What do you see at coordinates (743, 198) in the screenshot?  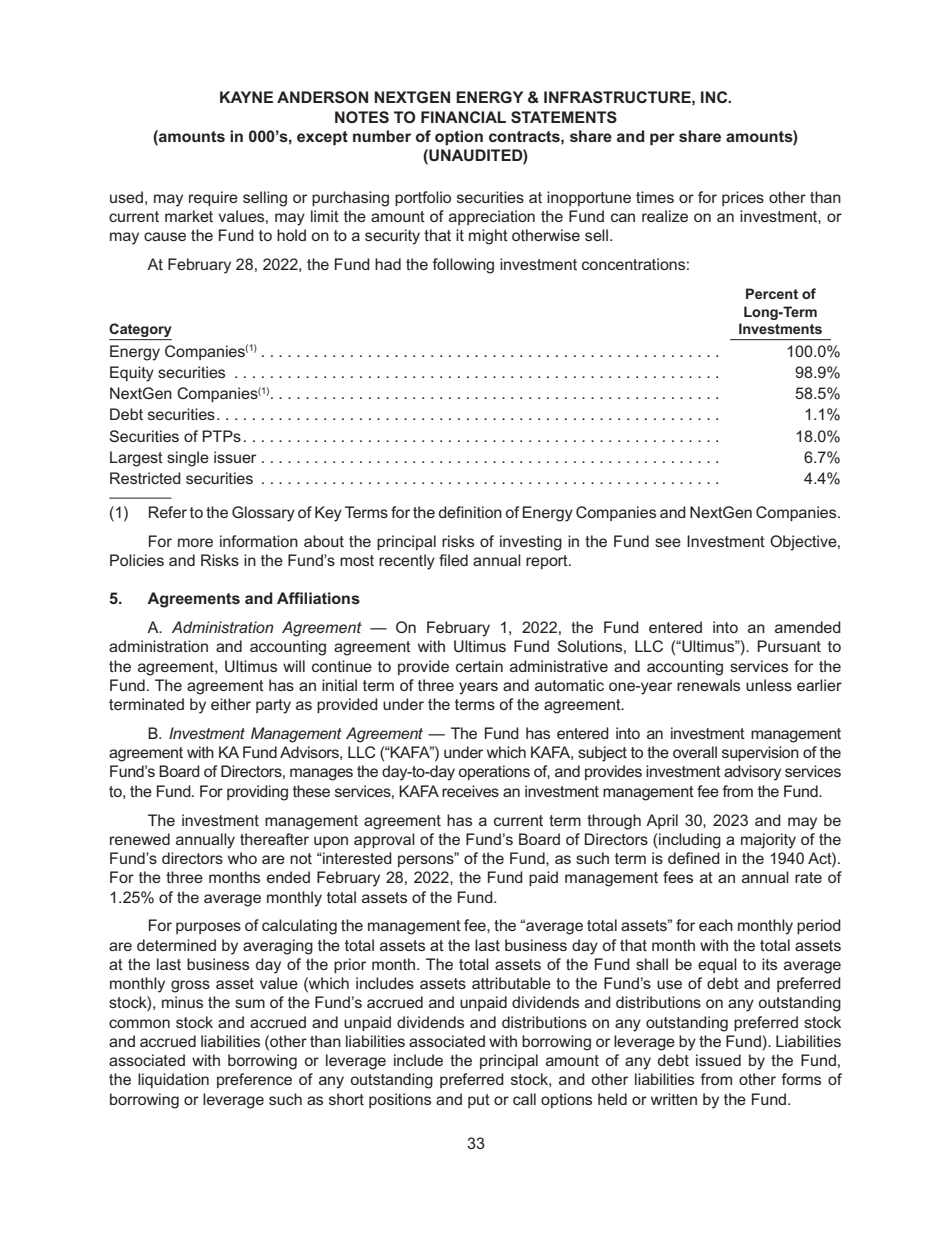 I see `prices` at bounding box center [743, 198].
